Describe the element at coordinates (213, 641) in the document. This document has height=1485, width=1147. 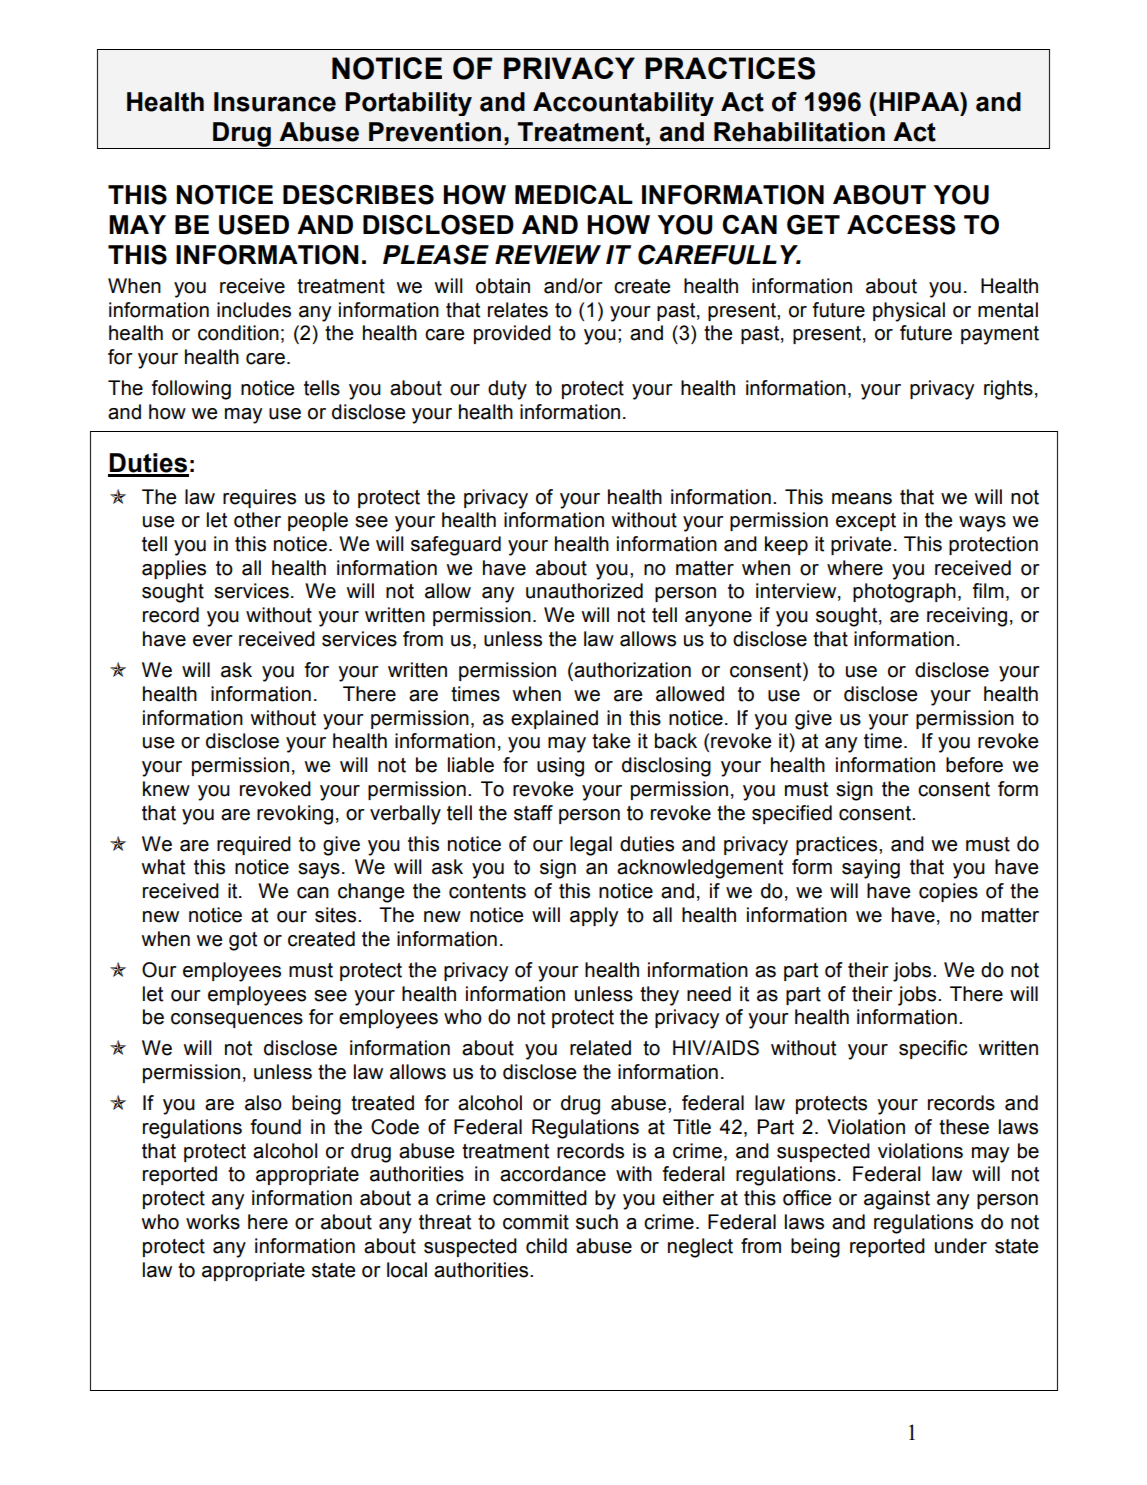
I see `ever` at that location.
